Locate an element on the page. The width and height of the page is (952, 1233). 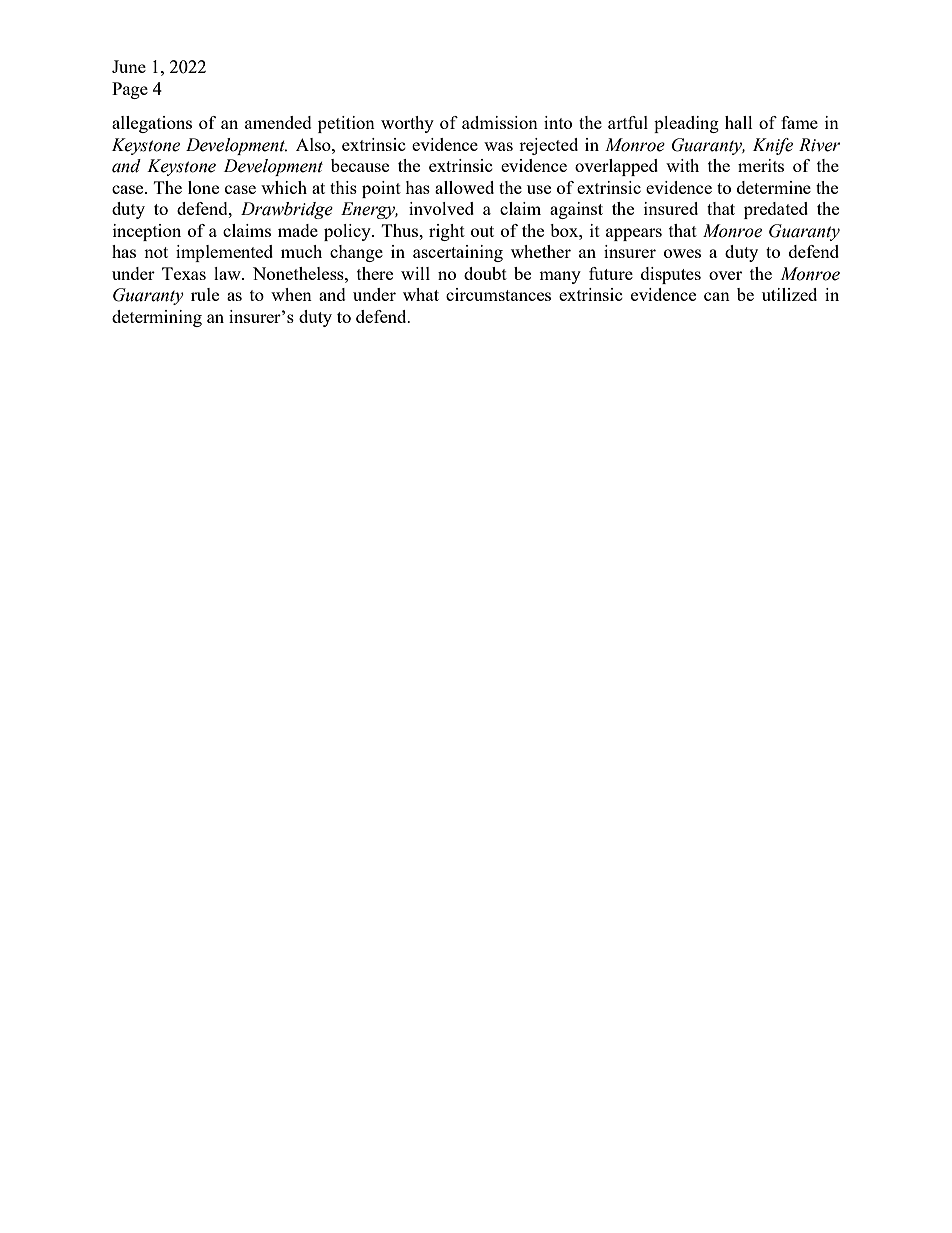
determine is located at coordinates (774, 187).
